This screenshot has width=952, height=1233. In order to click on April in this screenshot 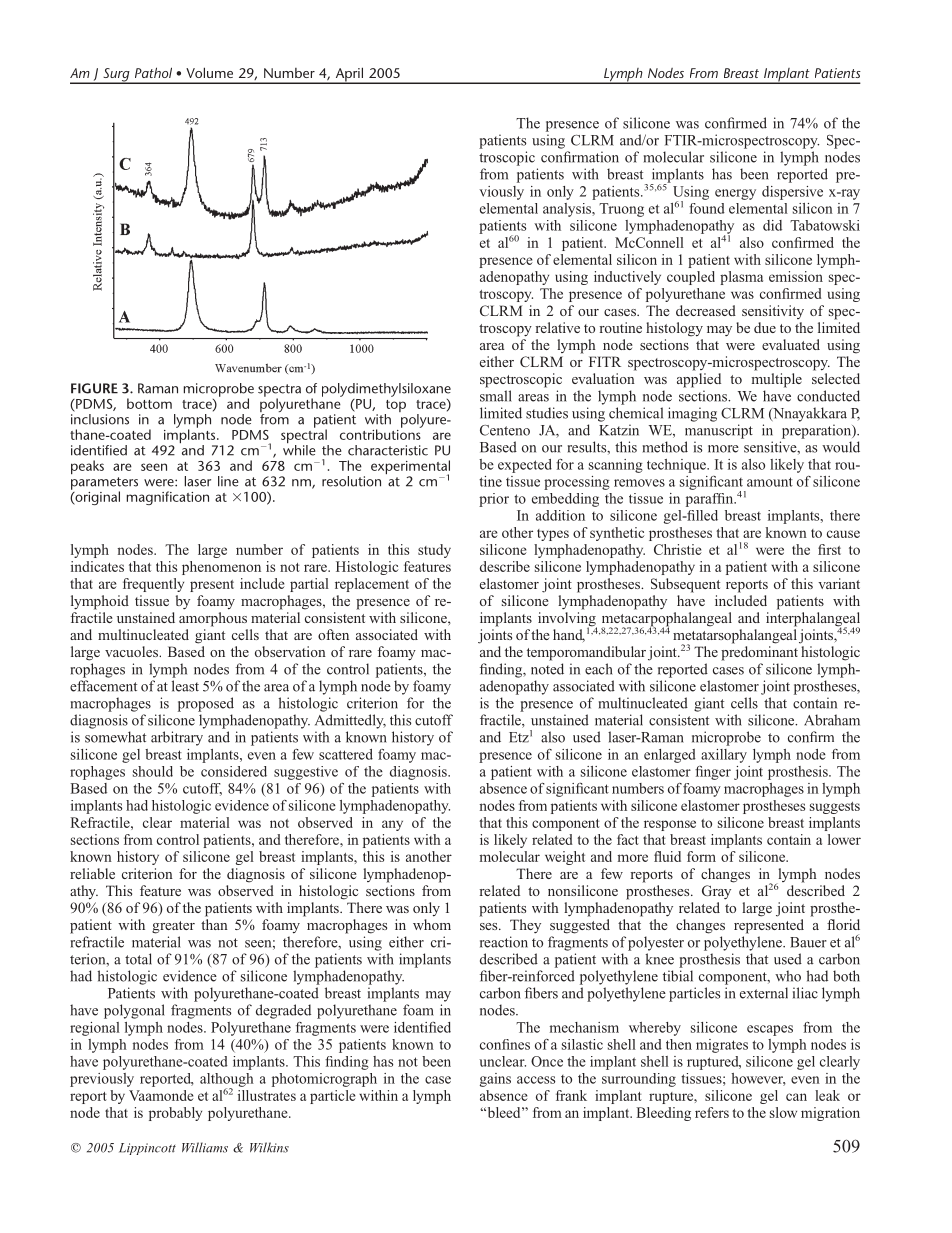, I will do `click(349, 75)`.
